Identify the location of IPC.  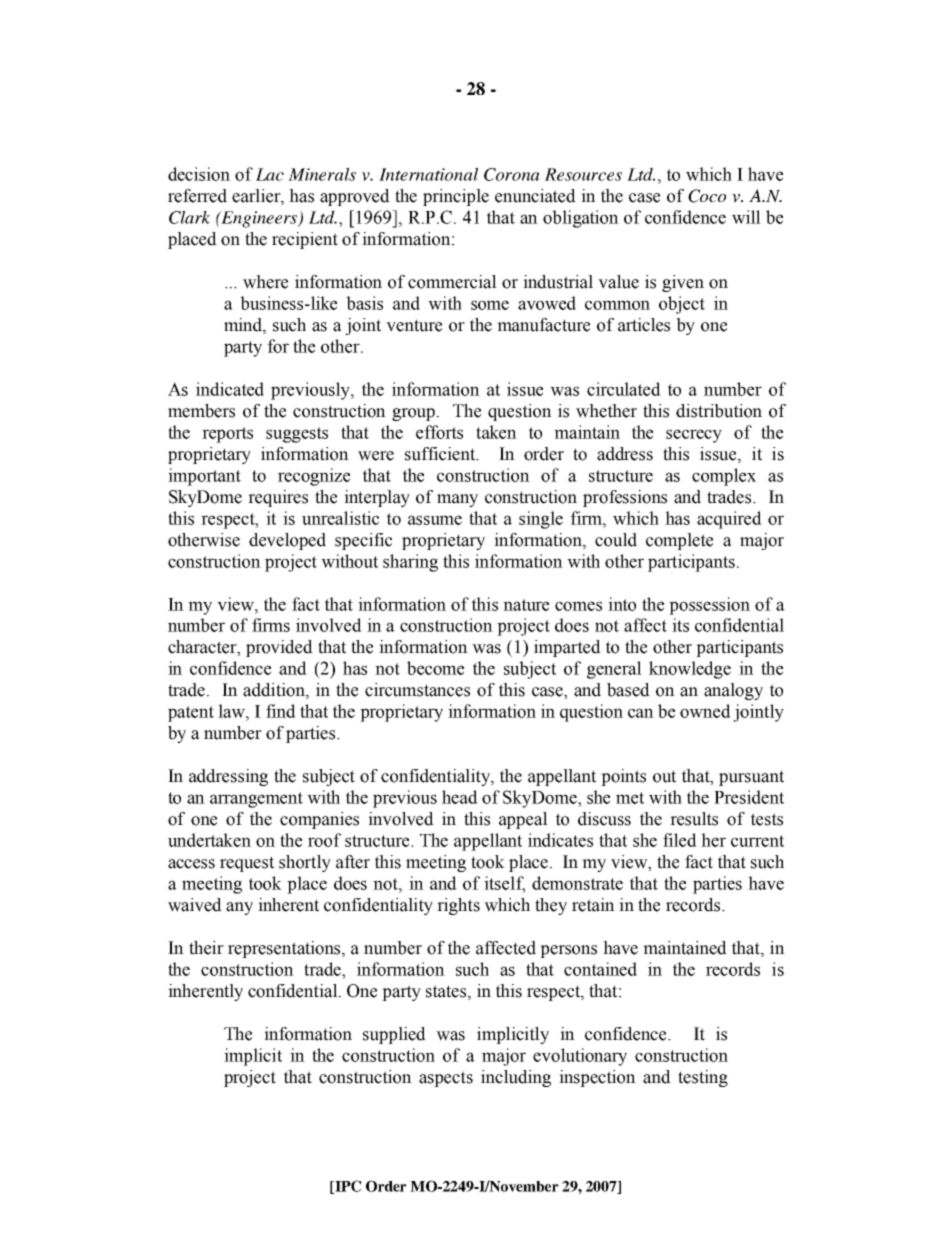
(347, 1187).
